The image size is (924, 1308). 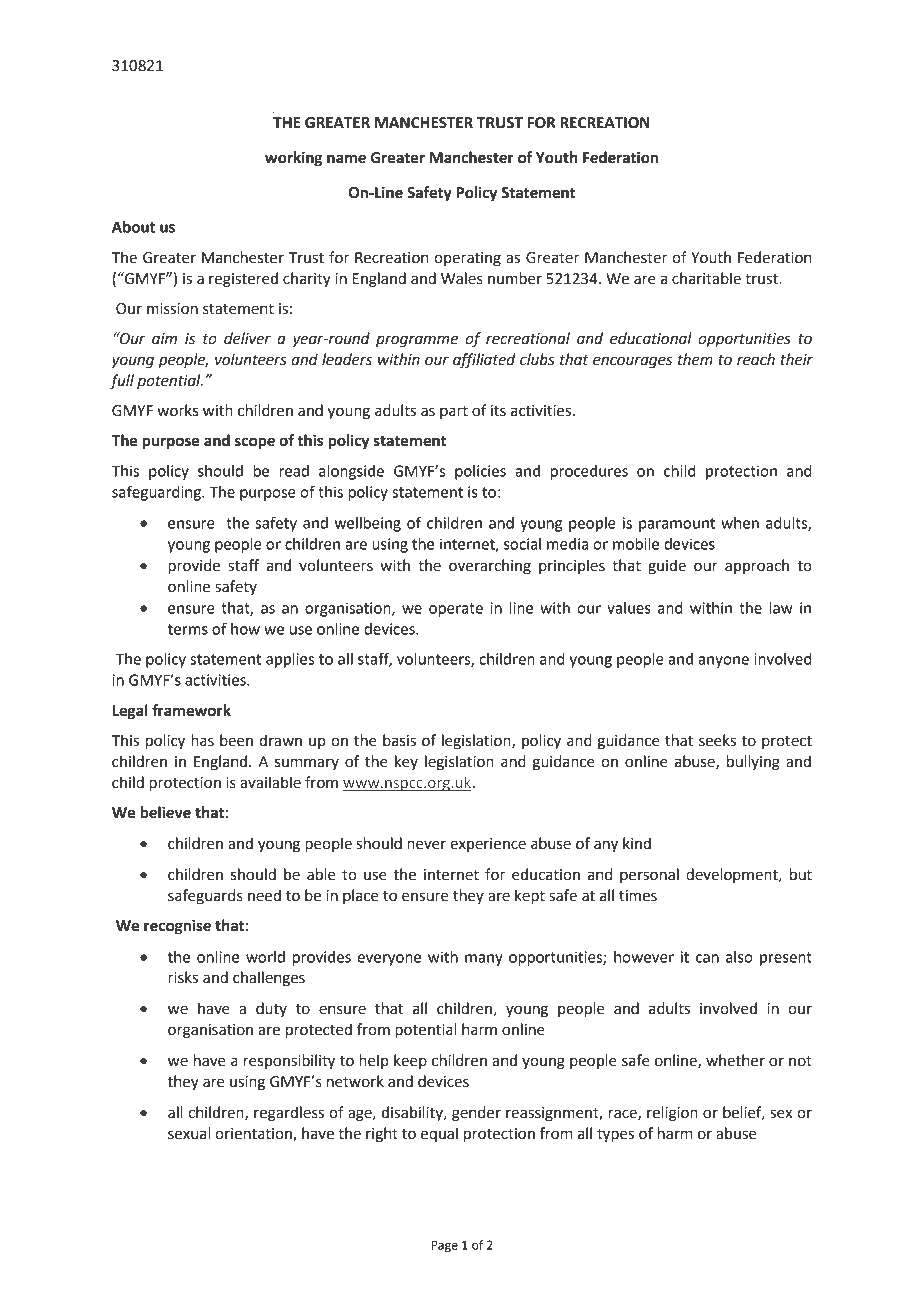 What do you see at coordinates (484, 960) in the image?
I see `many` at bounding box center [484, 960].
